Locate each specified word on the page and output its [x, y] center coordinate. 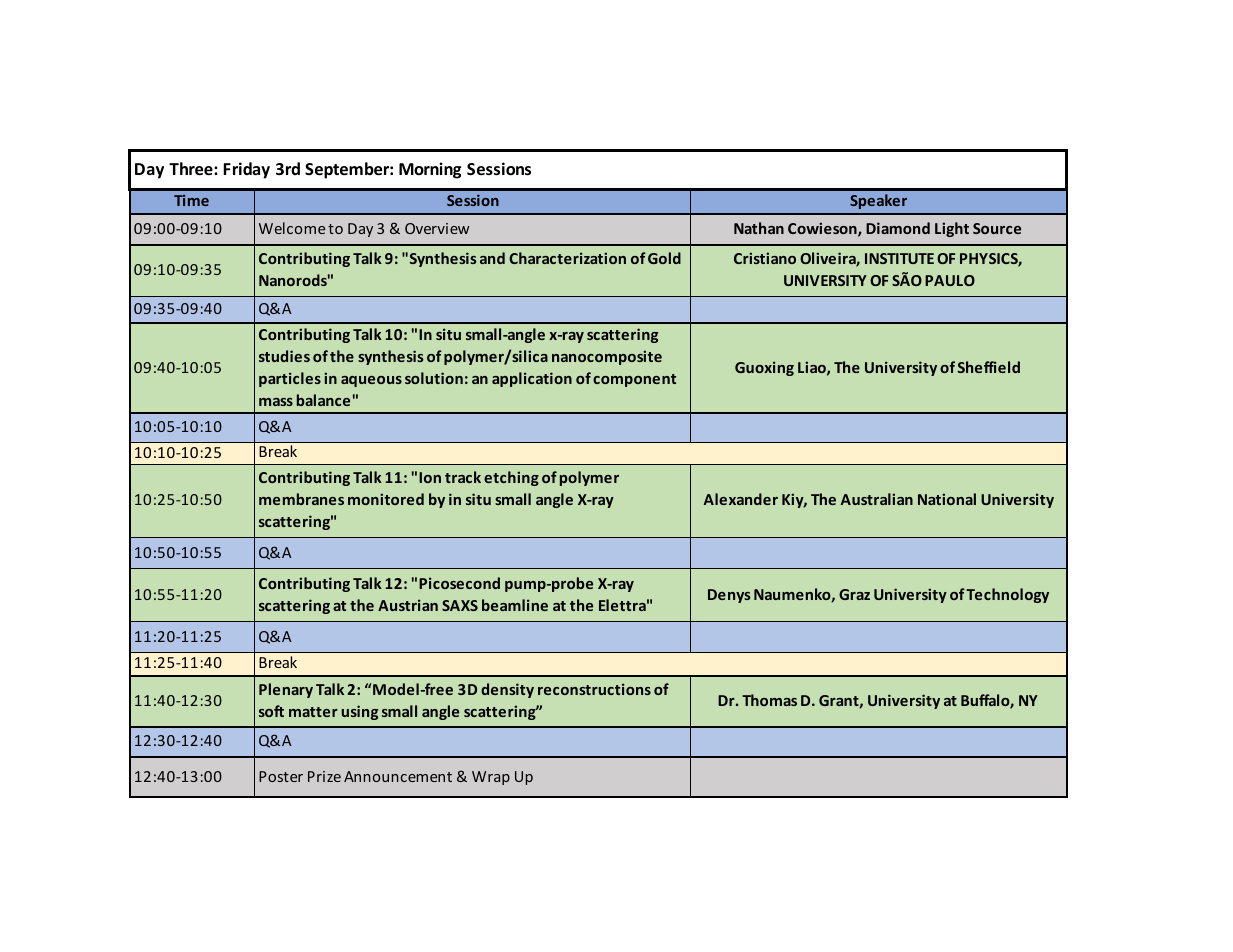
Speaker [878, 201]
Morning [430, 170]
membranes [301, 499]
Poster [281, 776]
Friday [246, 170]
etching [511, 478]
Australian [877, 499]
